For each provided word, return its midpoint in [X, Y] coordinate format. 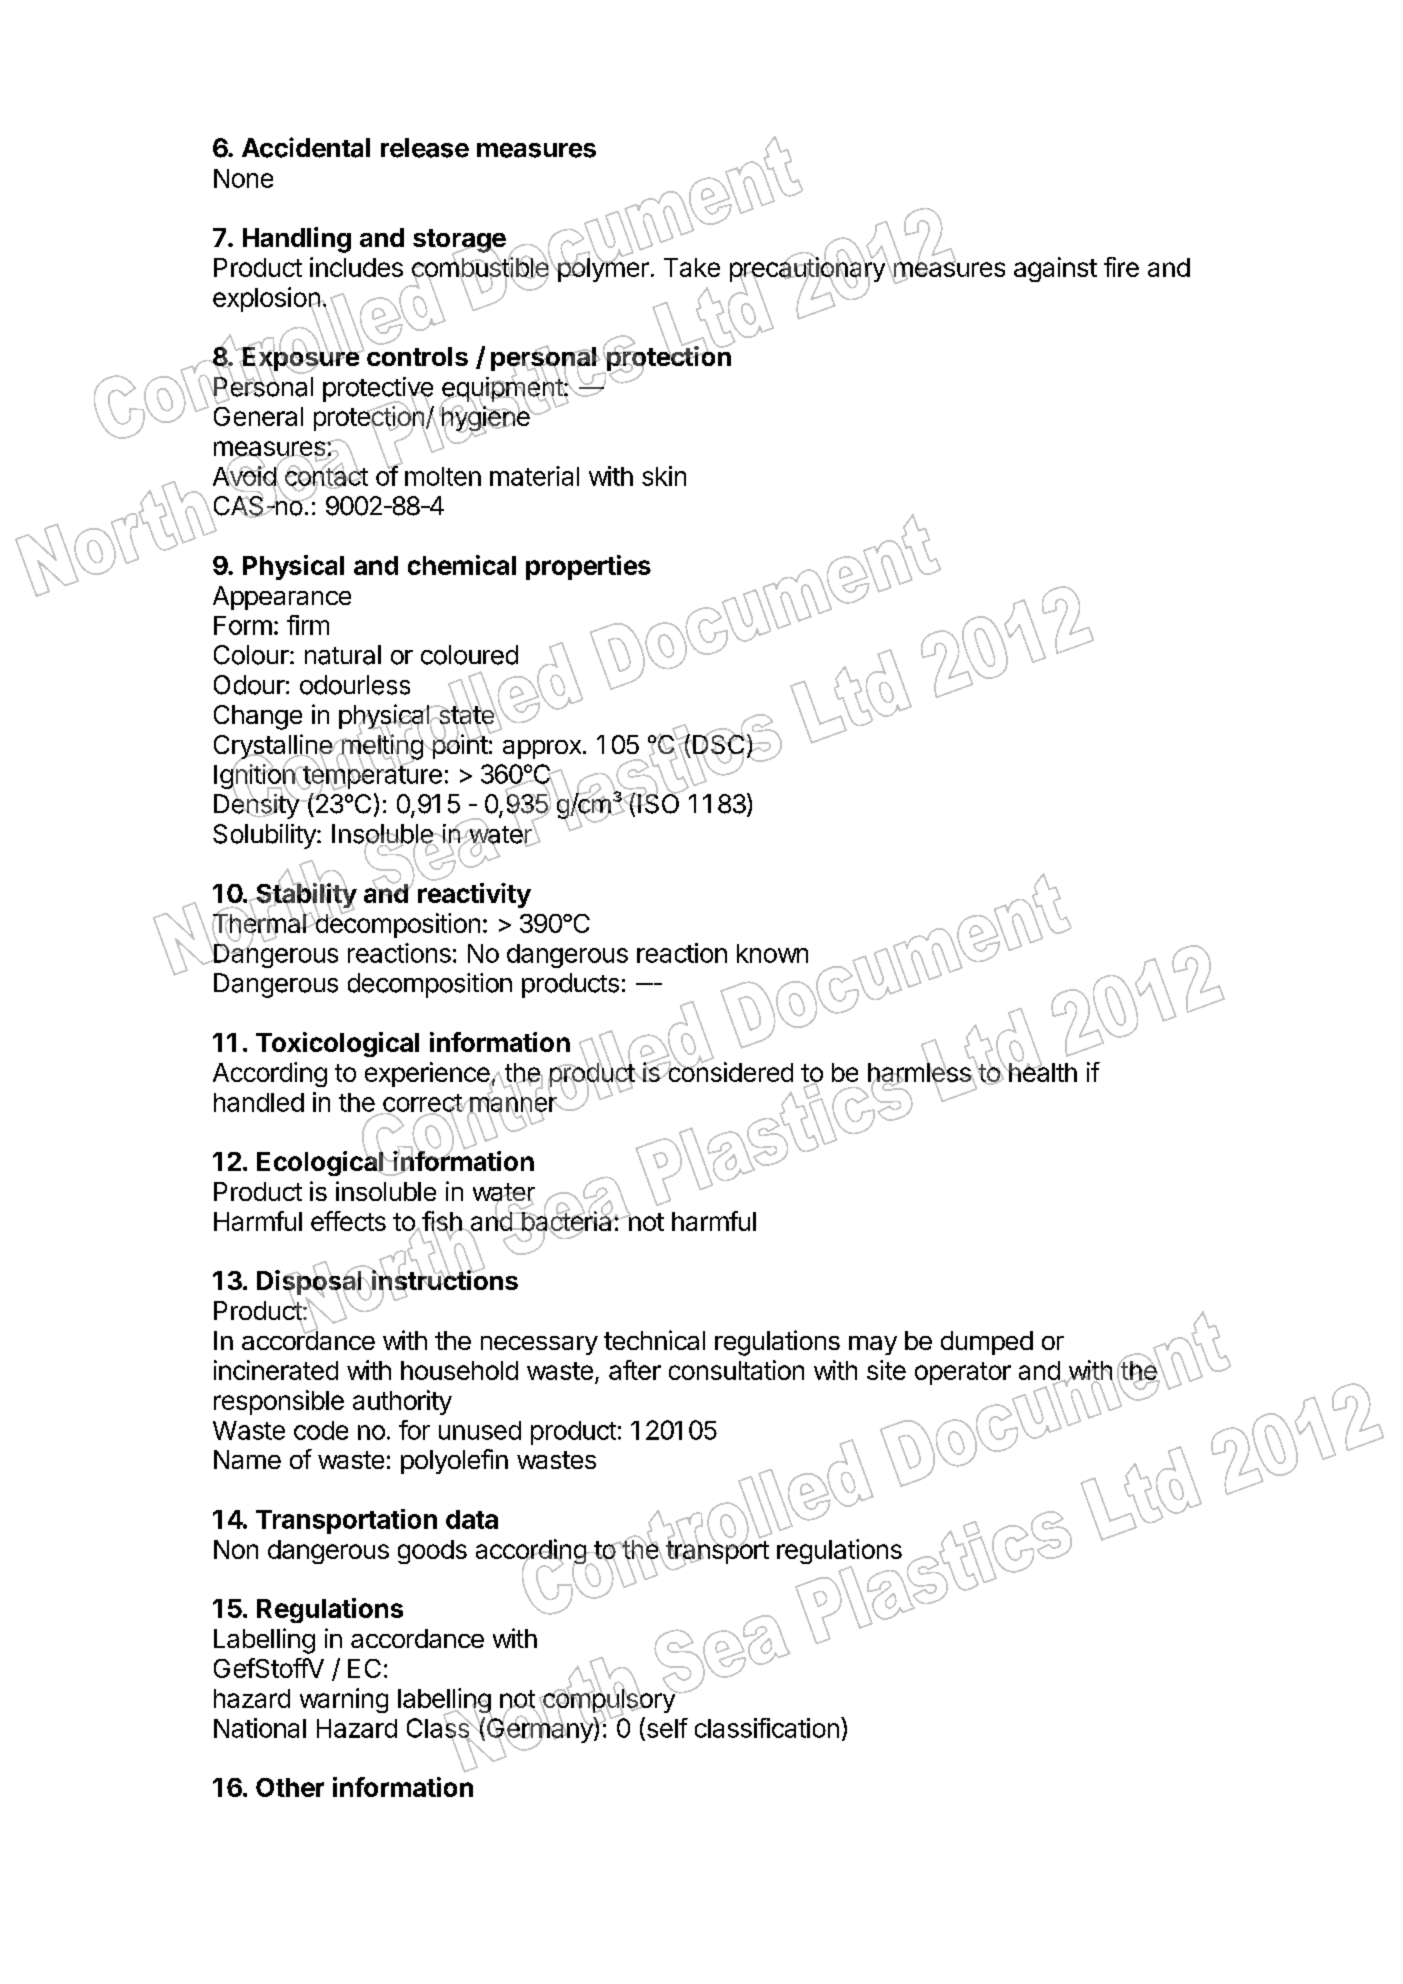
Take [692, 267]
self [666, 1728]
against [1055, 269]
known [772, 953]
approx [542, 749]
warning [344, 1700]
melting [382, 747]
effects [348, 1221]
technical [654, 1340]
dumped [987, 1343]
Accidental [306, 147]
